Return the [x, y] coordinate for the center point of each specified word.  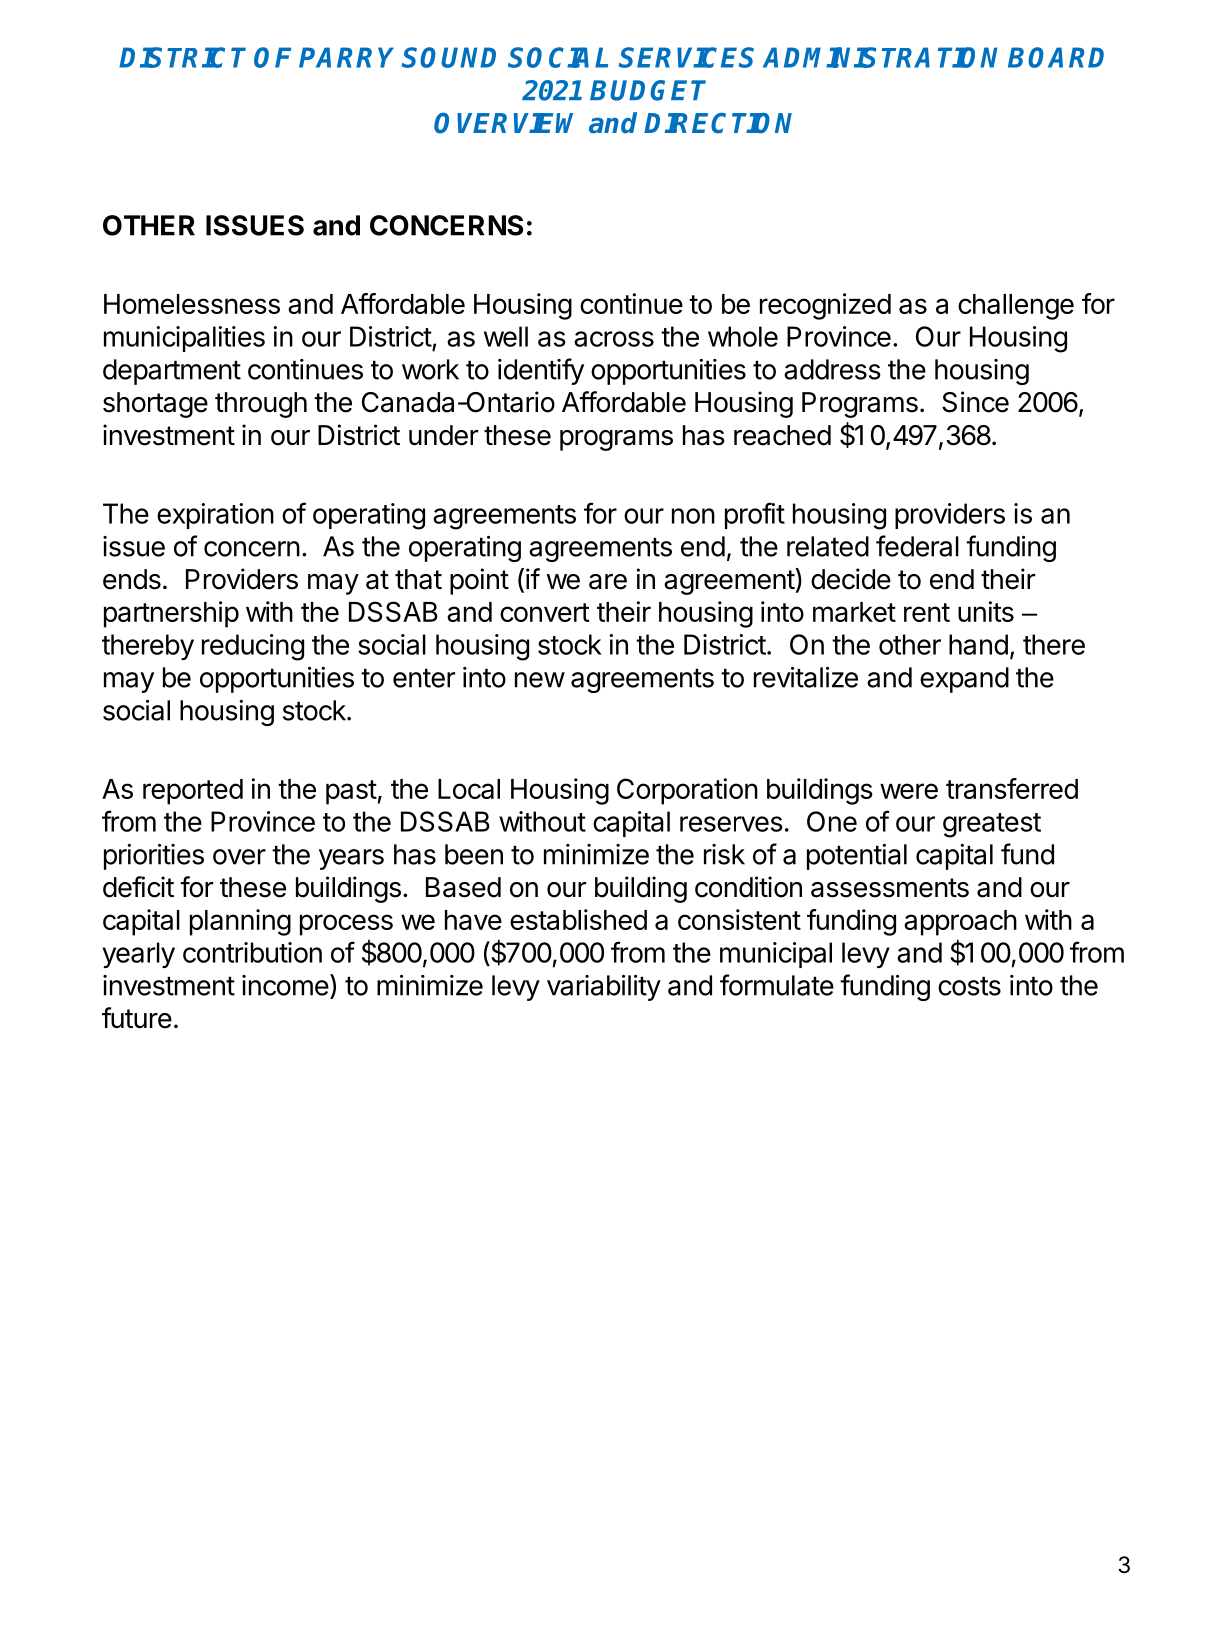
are [608, 582]
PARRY [346, 57]
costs [969, 986]
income [285, 985]
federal [917, 546]
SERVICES [686, 57]
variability [604, 988]
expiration [215, 516]
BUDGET [648, 90]
